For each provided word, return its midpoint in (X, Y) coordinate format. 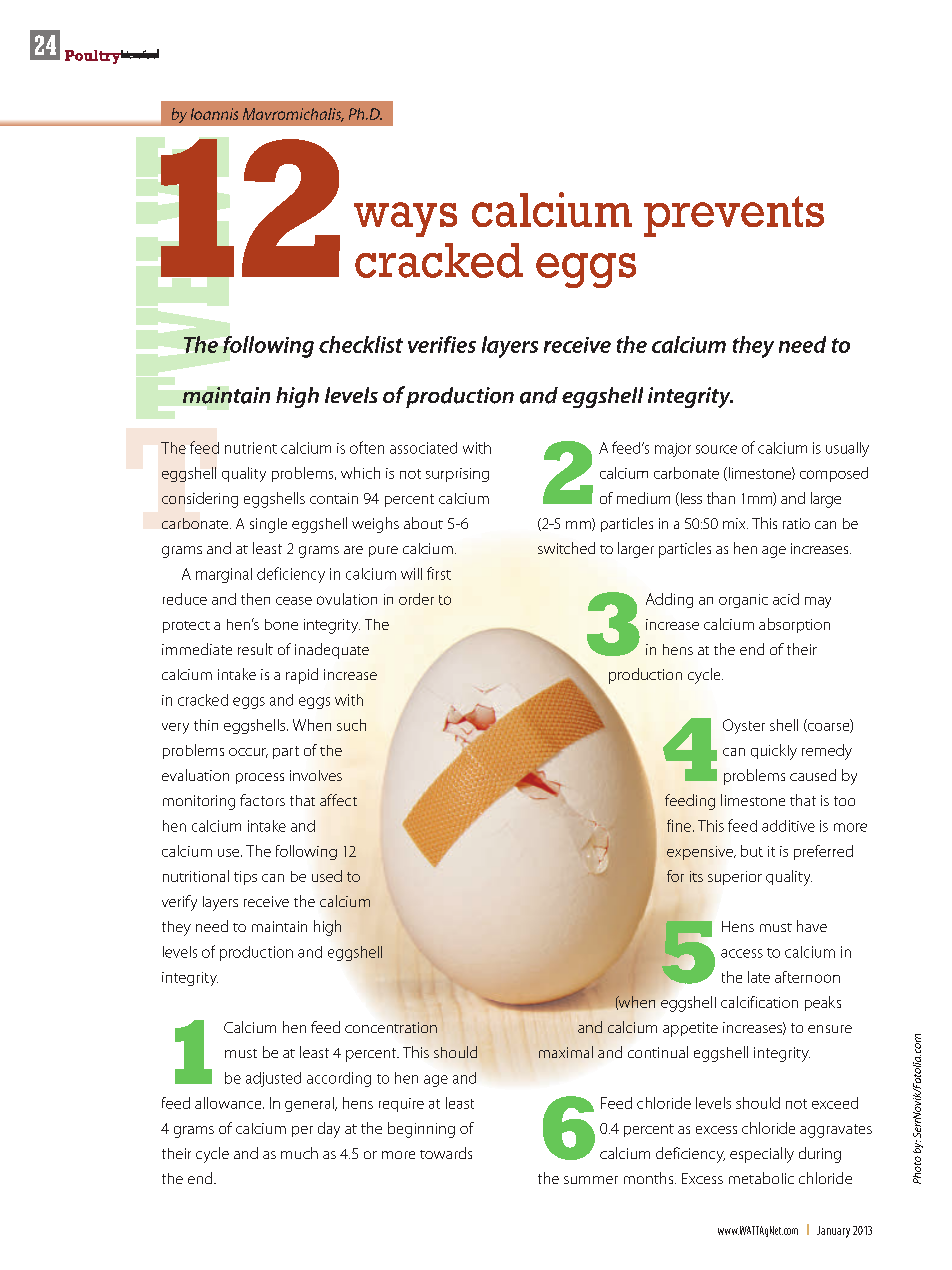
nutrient (251, 448)
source (716, 449)
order (416, 599)
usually (847, 449)
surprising (457, 475)
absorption (794, 625)
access (742, 953)
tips (245, 878)
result (255, 649)
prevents (734, 216)
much (299, 1153)
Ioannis (214, 114)
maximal (566, 1052)
